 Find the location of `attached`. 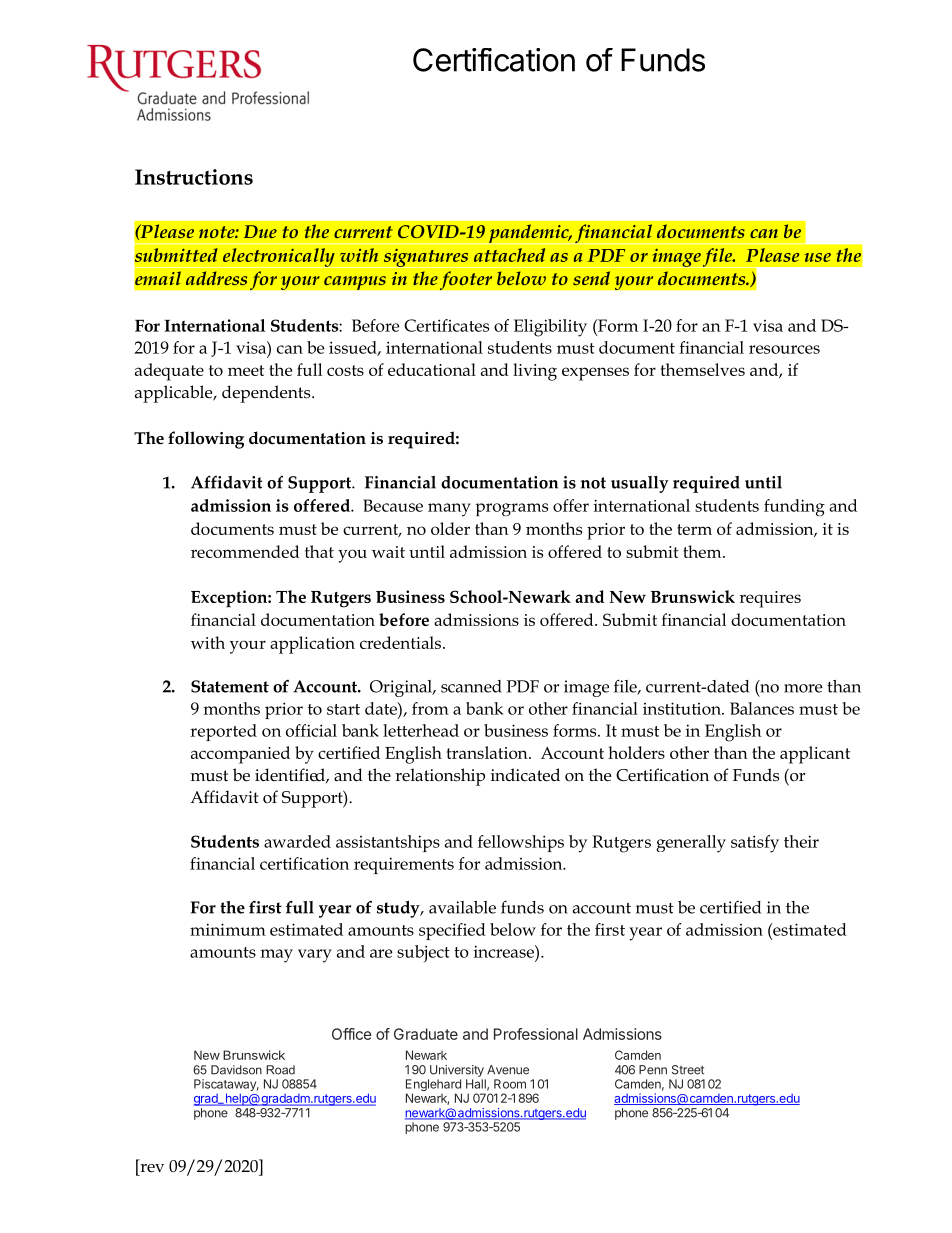

attached is located at coordinates (509, 255).
